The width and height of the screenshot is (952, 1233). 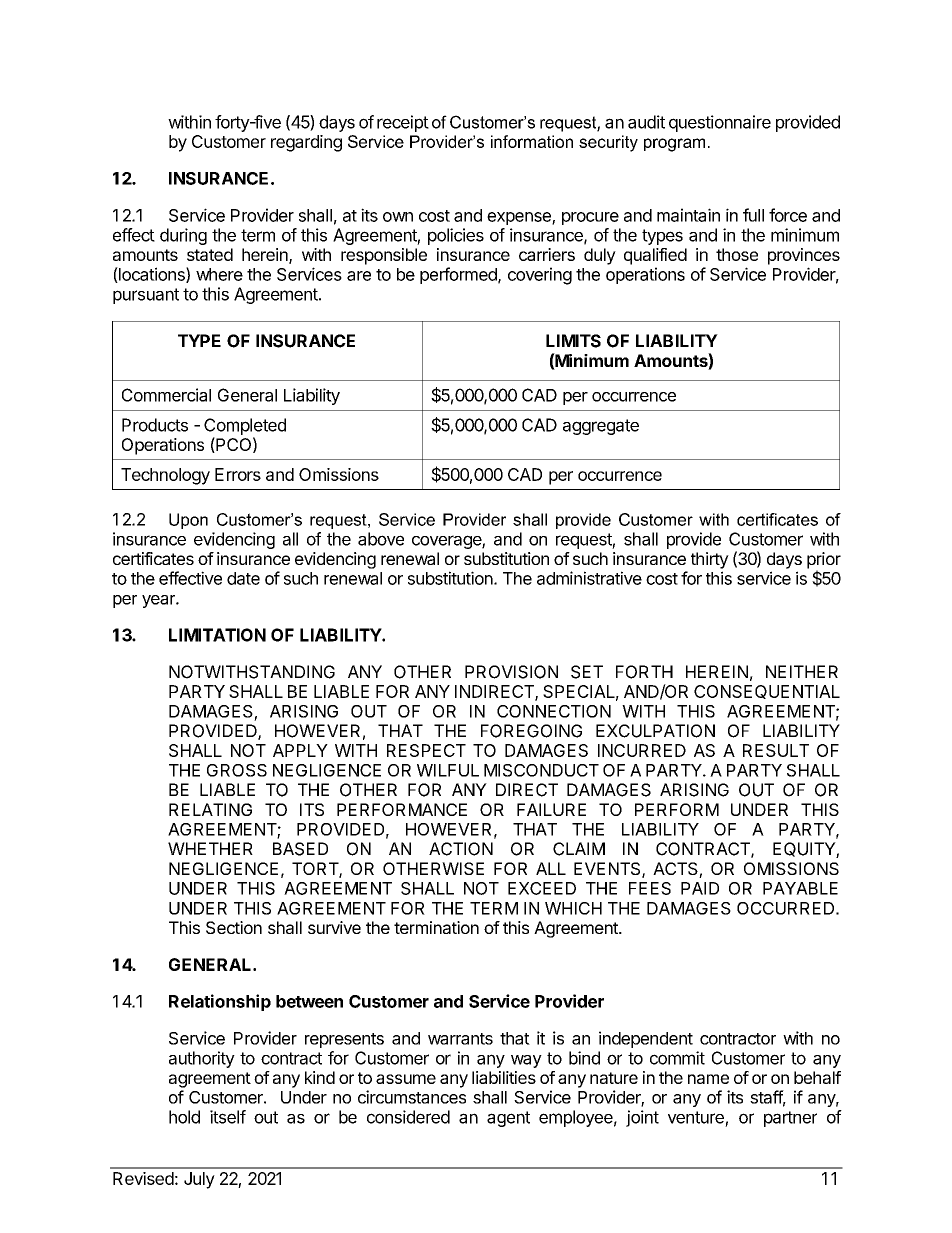 I want to click on venture, so click(x=696, y=1117).
